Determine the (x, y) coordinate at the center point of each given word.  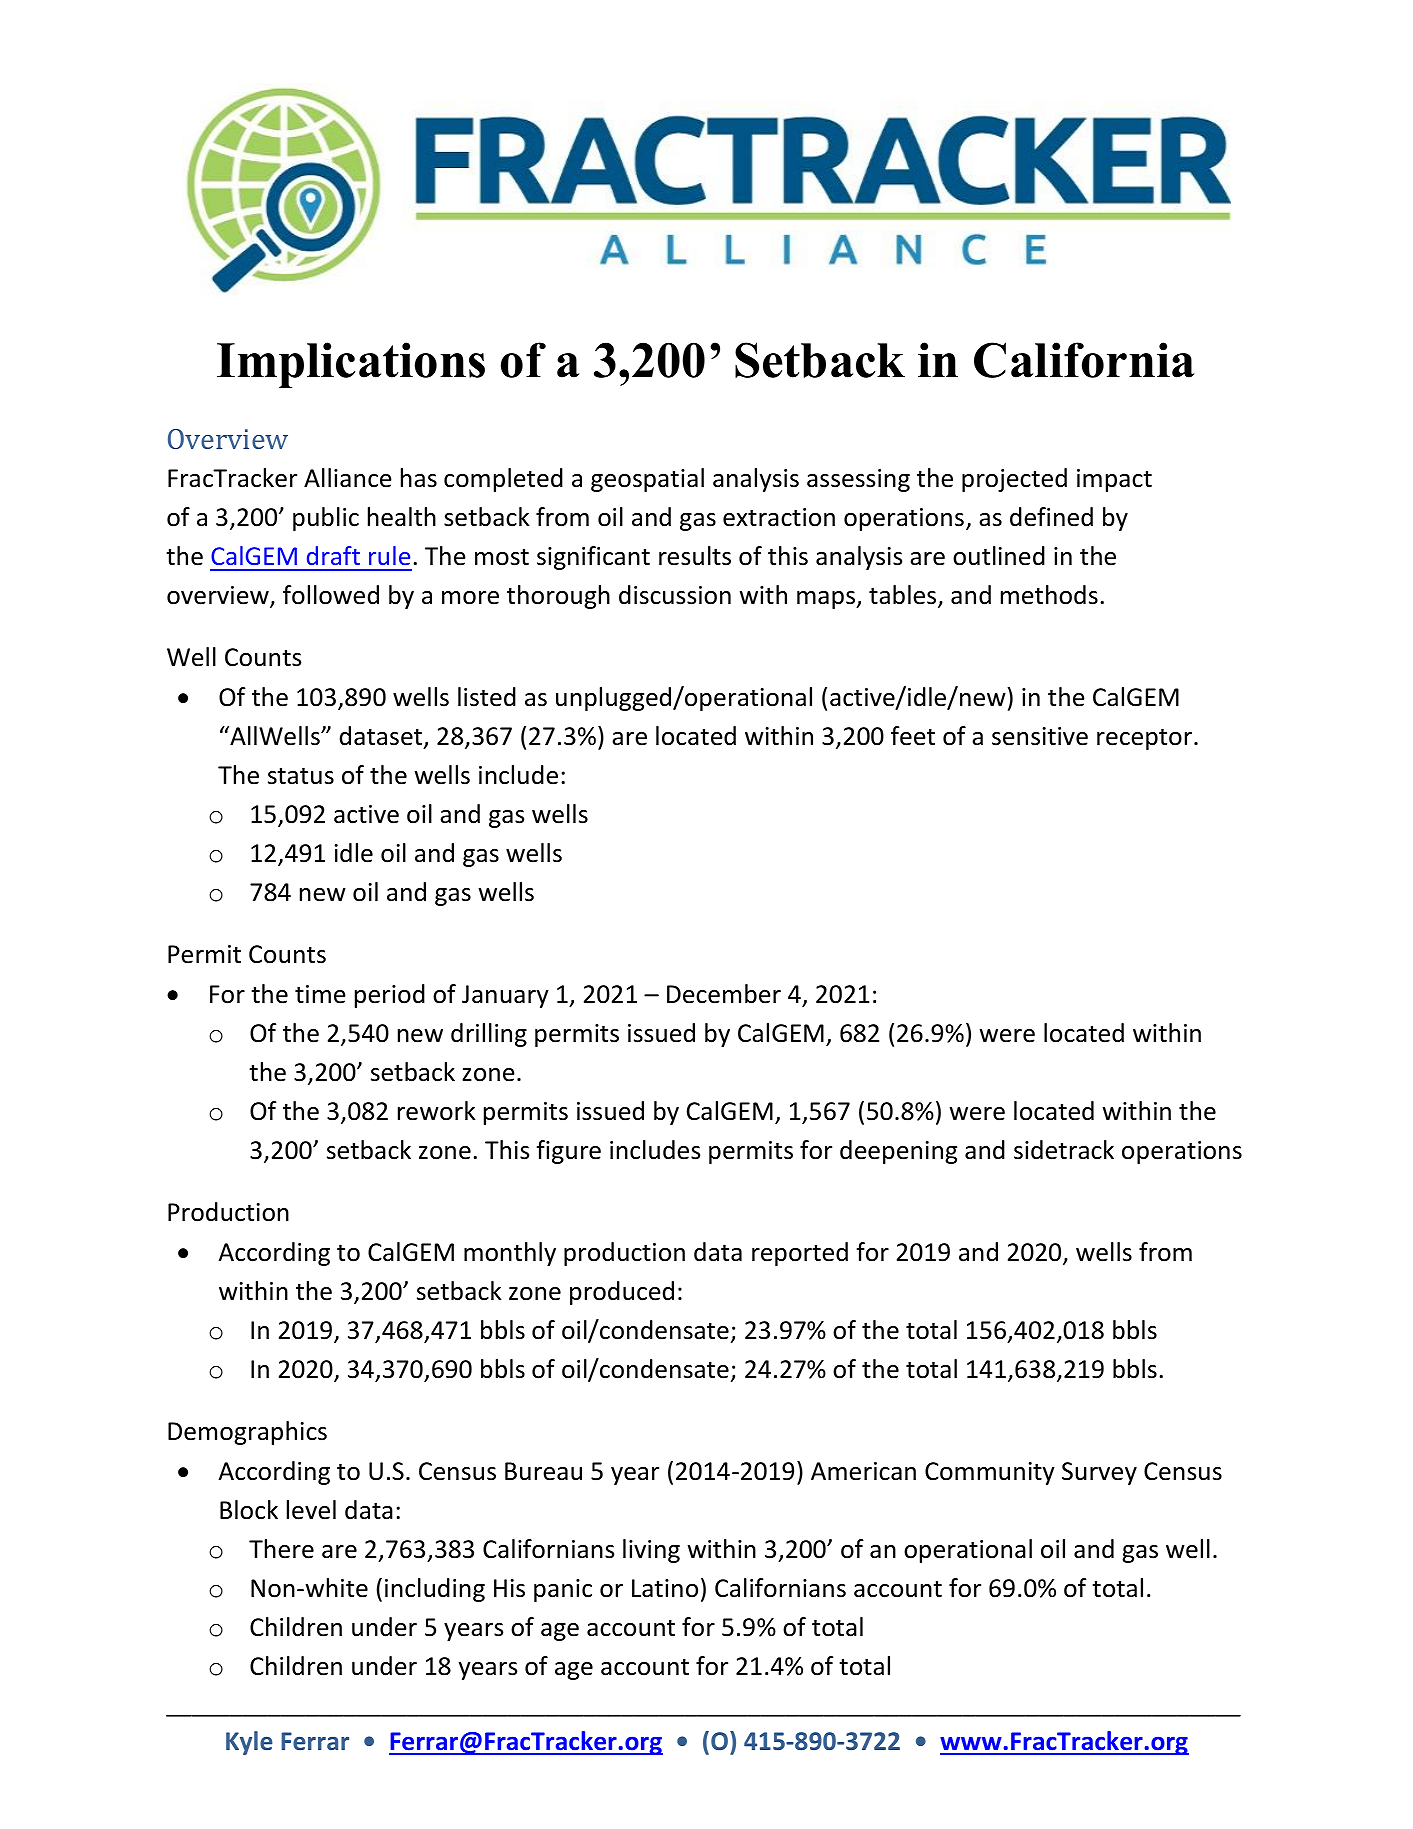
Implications (351, 365)
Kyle (249, 1743)
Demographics (247, 1433)
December (724, 994)
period (390, 996)
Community (990, 1473)
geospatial (647, 480)
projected (1014, 480)
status (301, 776)
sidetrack (1064, 1150)
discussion (675, 595)
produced (622, 1293)
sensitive (1040, 736)
